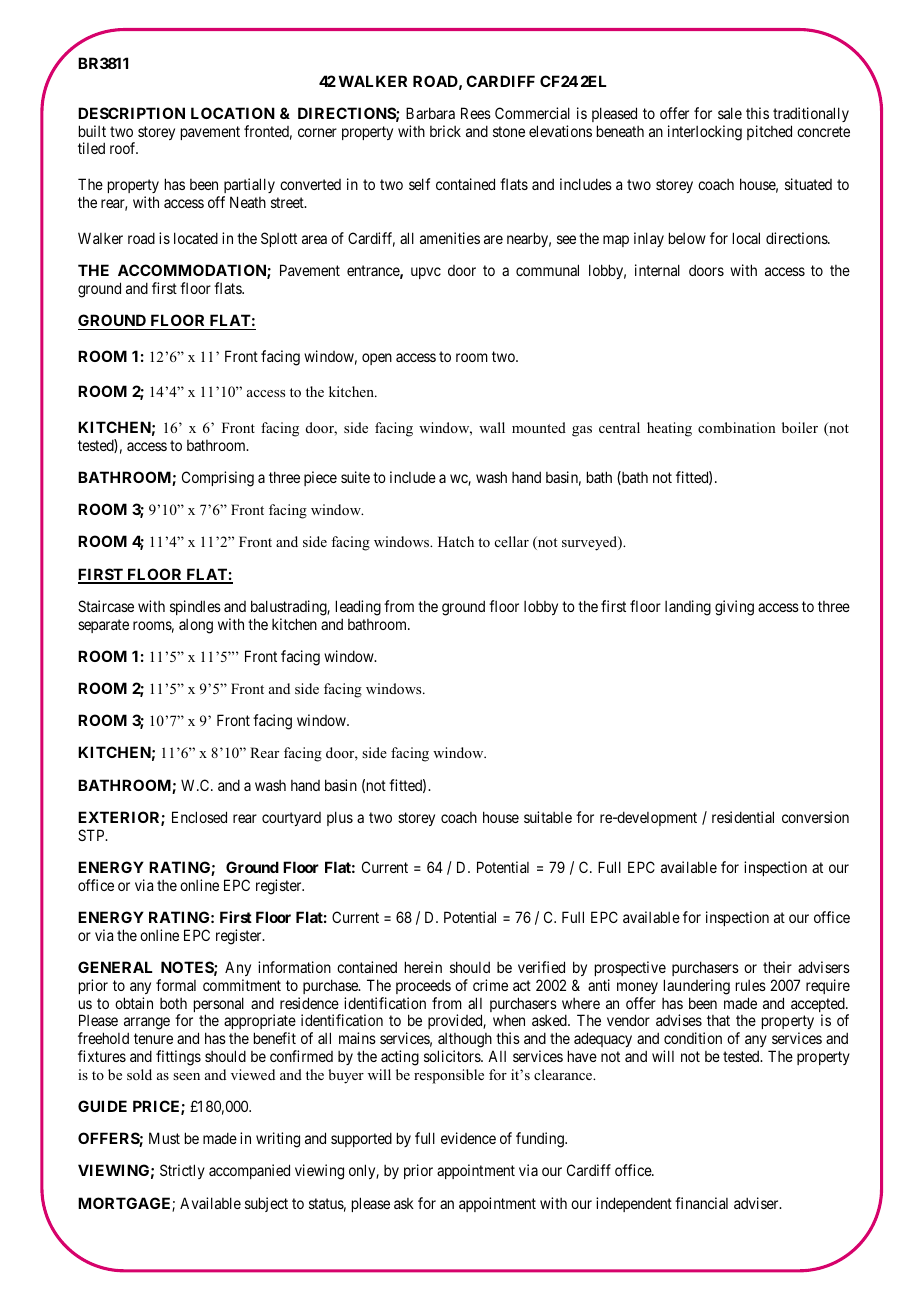 The height and width of the page is (1308, 924). What do you see at coordinates (196, 238) in the page?
I see `located` at bounding box center [196, 238].
